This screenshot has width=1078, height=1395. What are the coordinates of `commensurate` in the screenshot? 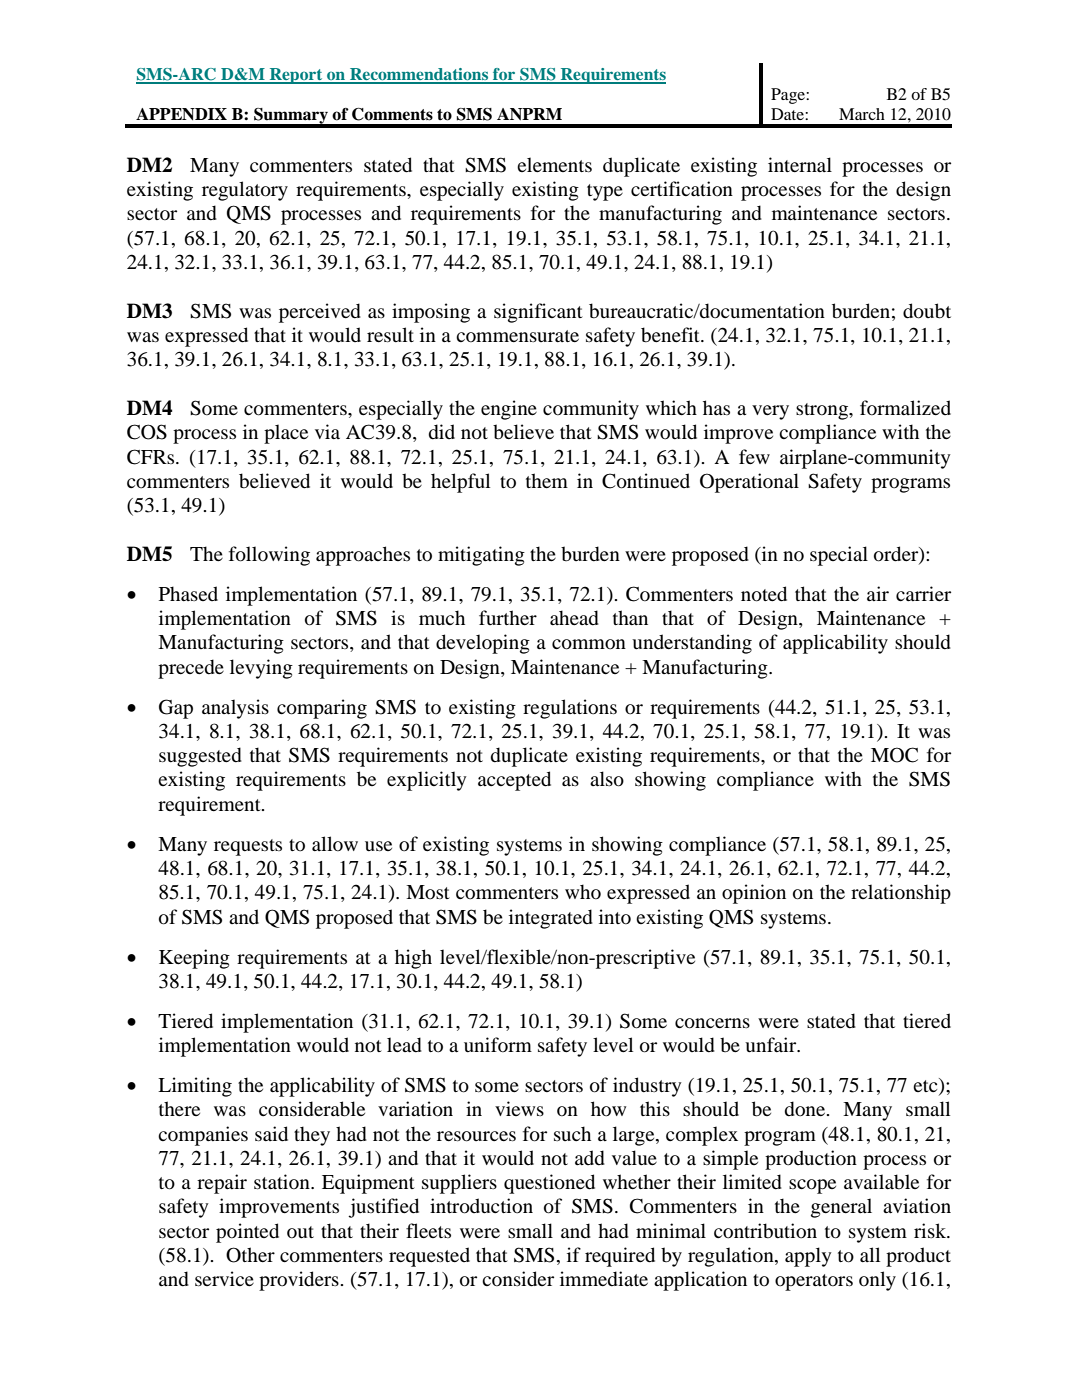 It's located at (517, 336).
